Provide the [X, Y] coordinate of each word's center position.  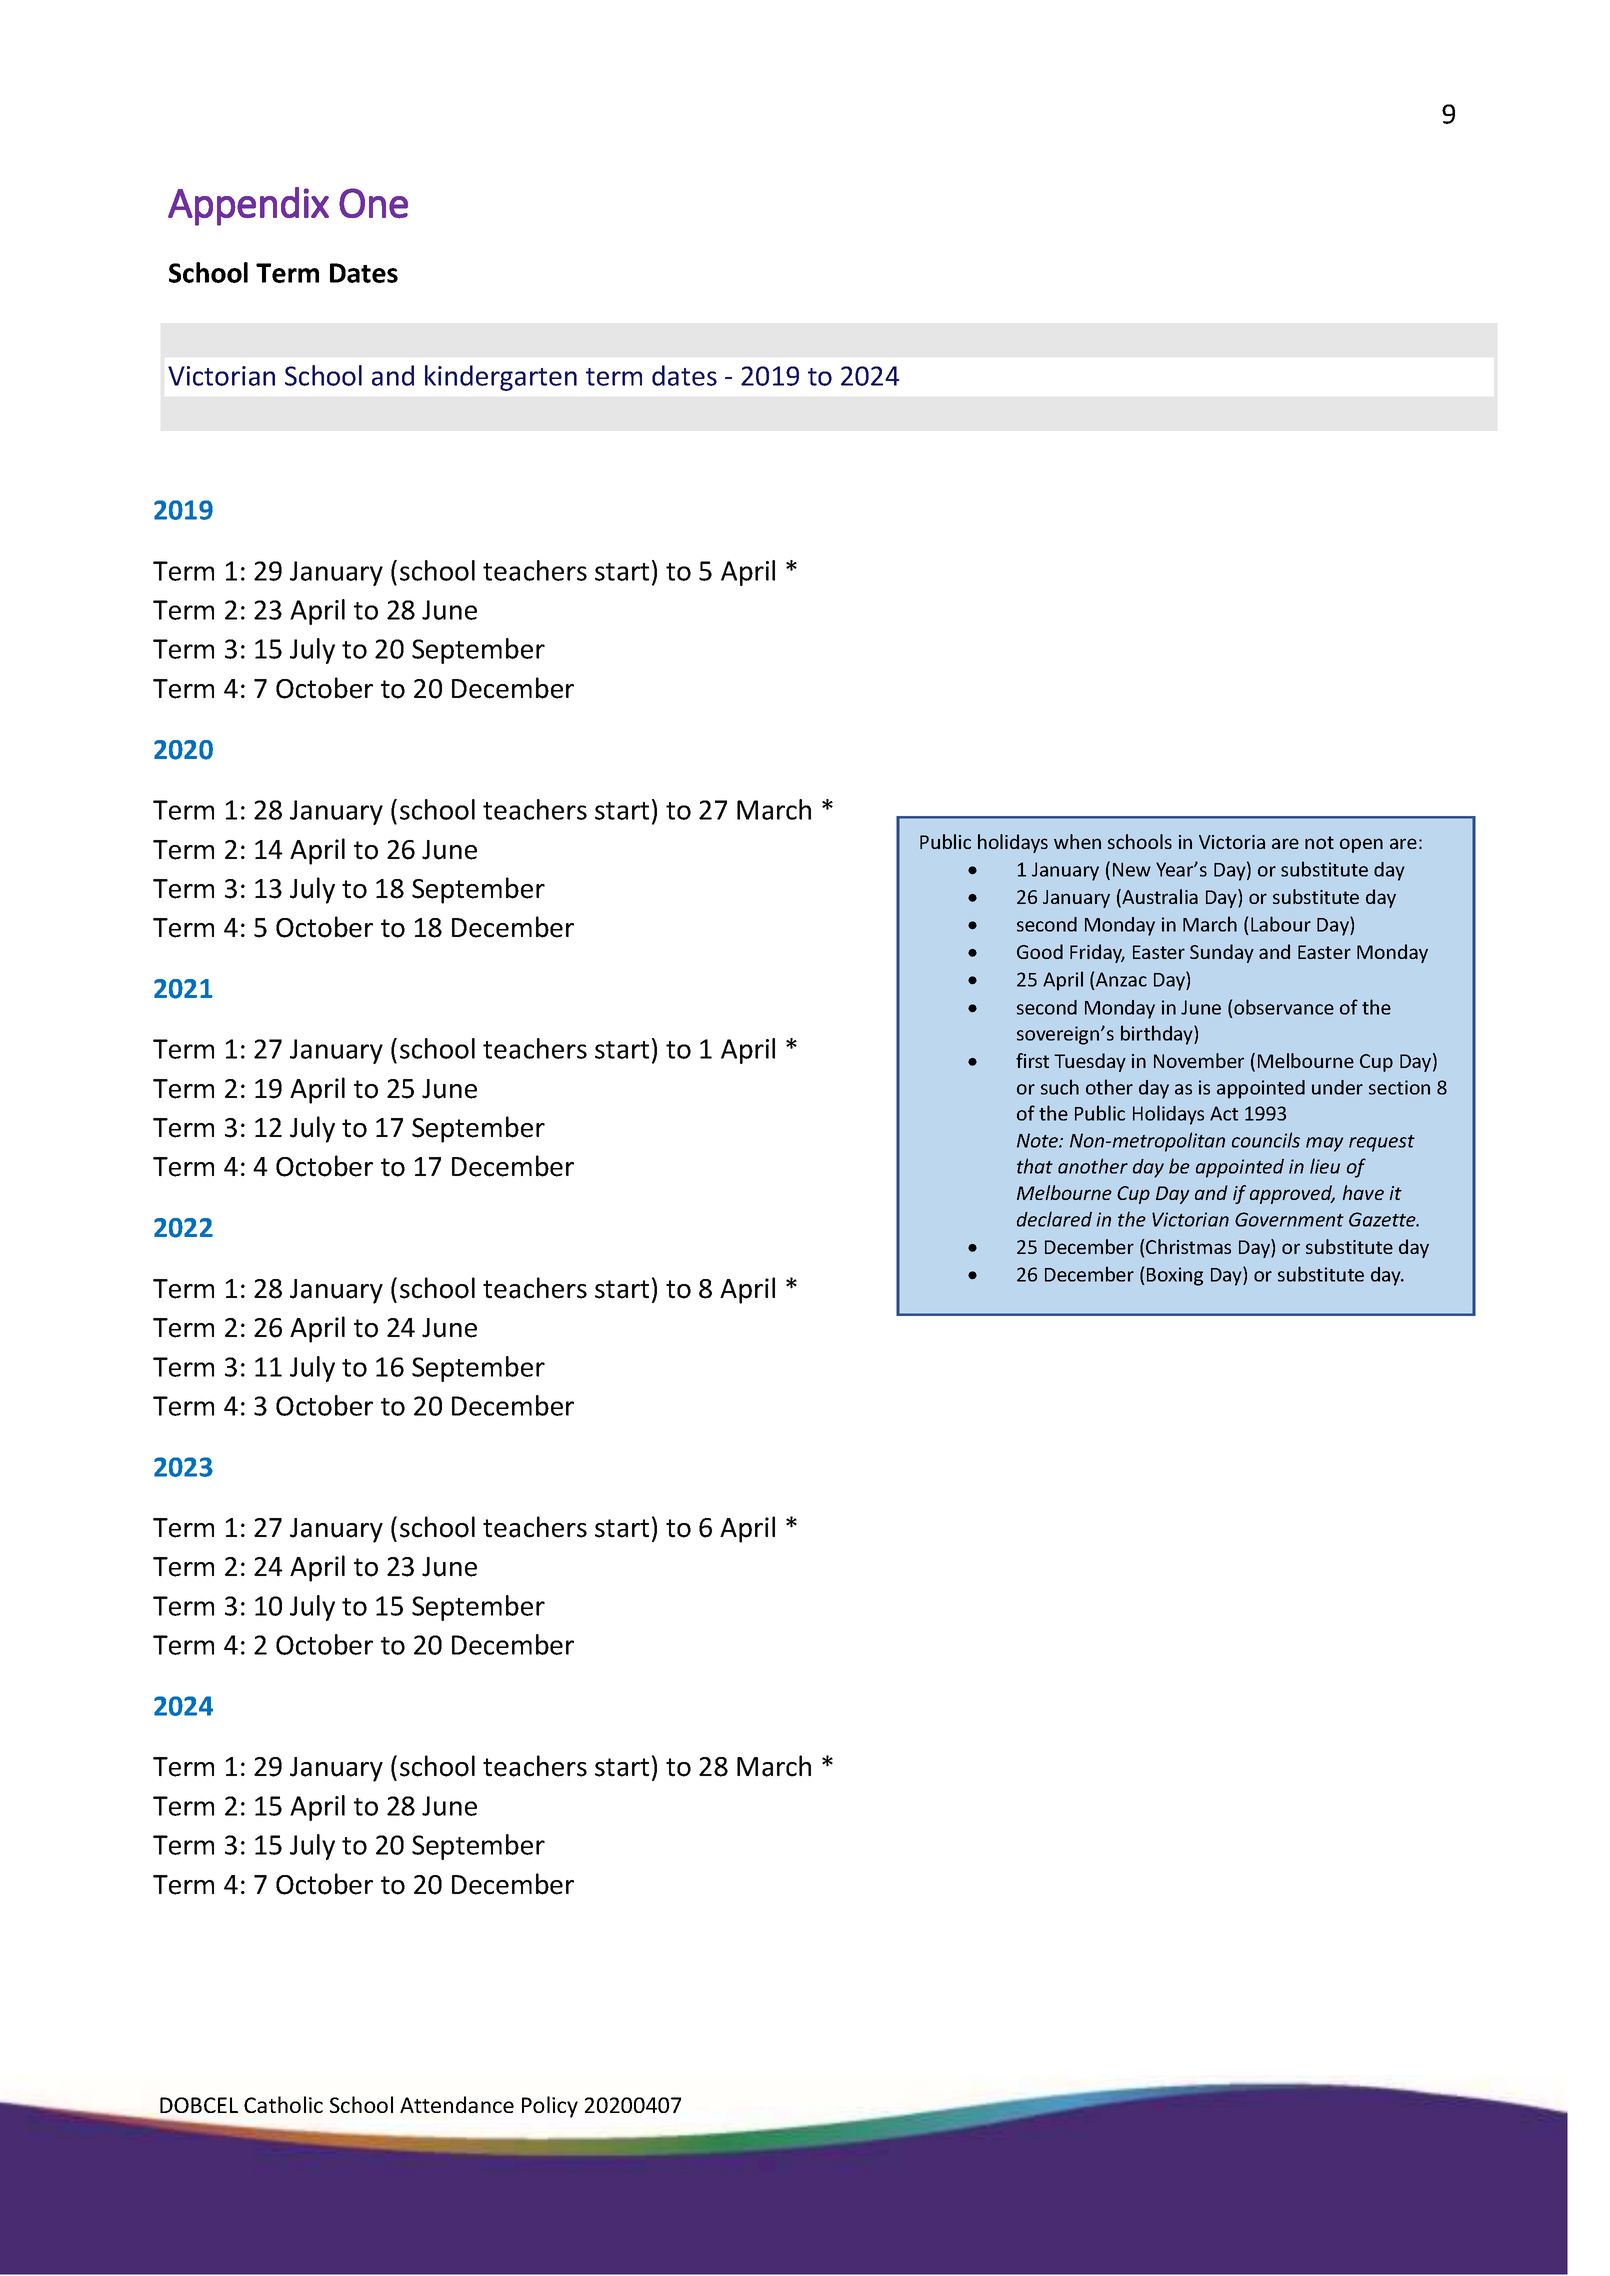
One [373, 203]
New [1132, 869]
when [1077, 841]
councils [1266, 1140]
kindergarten [501, 378]
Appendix [248, 206]
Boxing [1175, 1276]
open [1361, 845]
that [1035, 1166]
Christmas [1187, 1246]
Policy [550, 2107]
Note [1038, 1140]
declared [1054, 1219]
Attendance [457, 2104]
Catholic [283, 2104]
